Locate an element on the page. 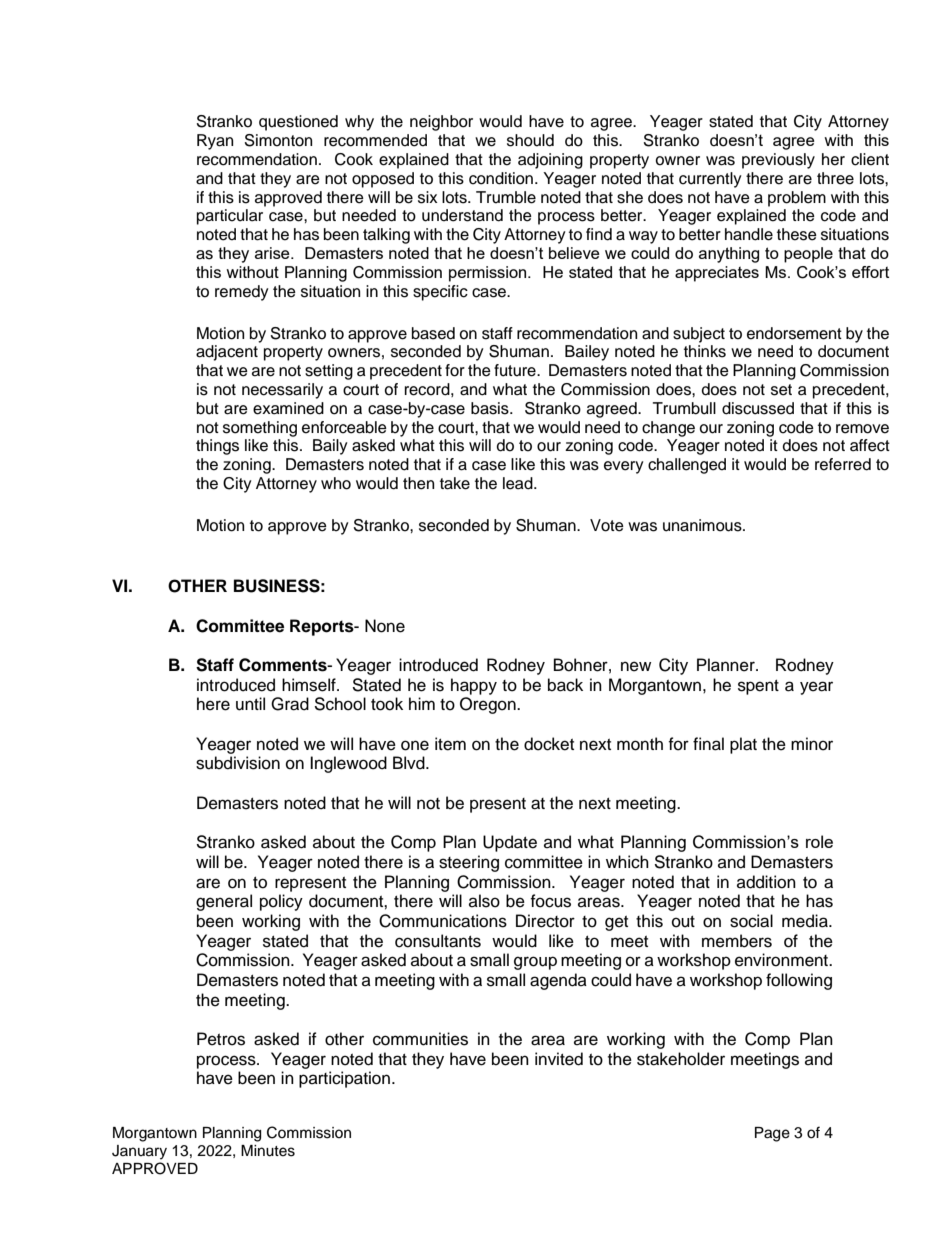 This document has width=952, height=1233. endorsement is located at coordinates (794, 333).
